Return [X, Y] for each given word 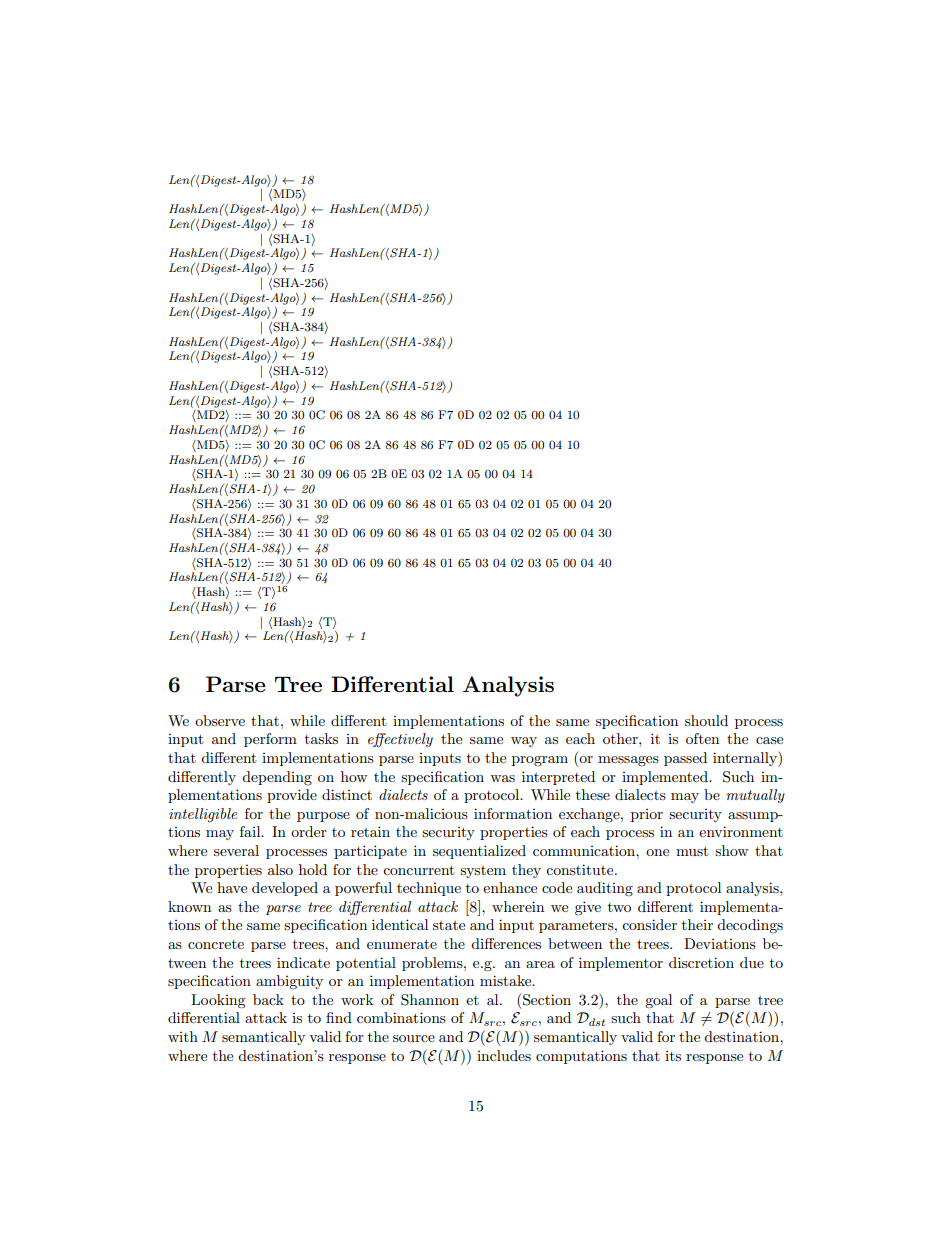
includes [504, 1055]
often [702, 738]
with [183, 1036]
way [524, 742]
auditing [605, 889]
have [232, 887]
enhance [510, 887]
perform [270, 740]
